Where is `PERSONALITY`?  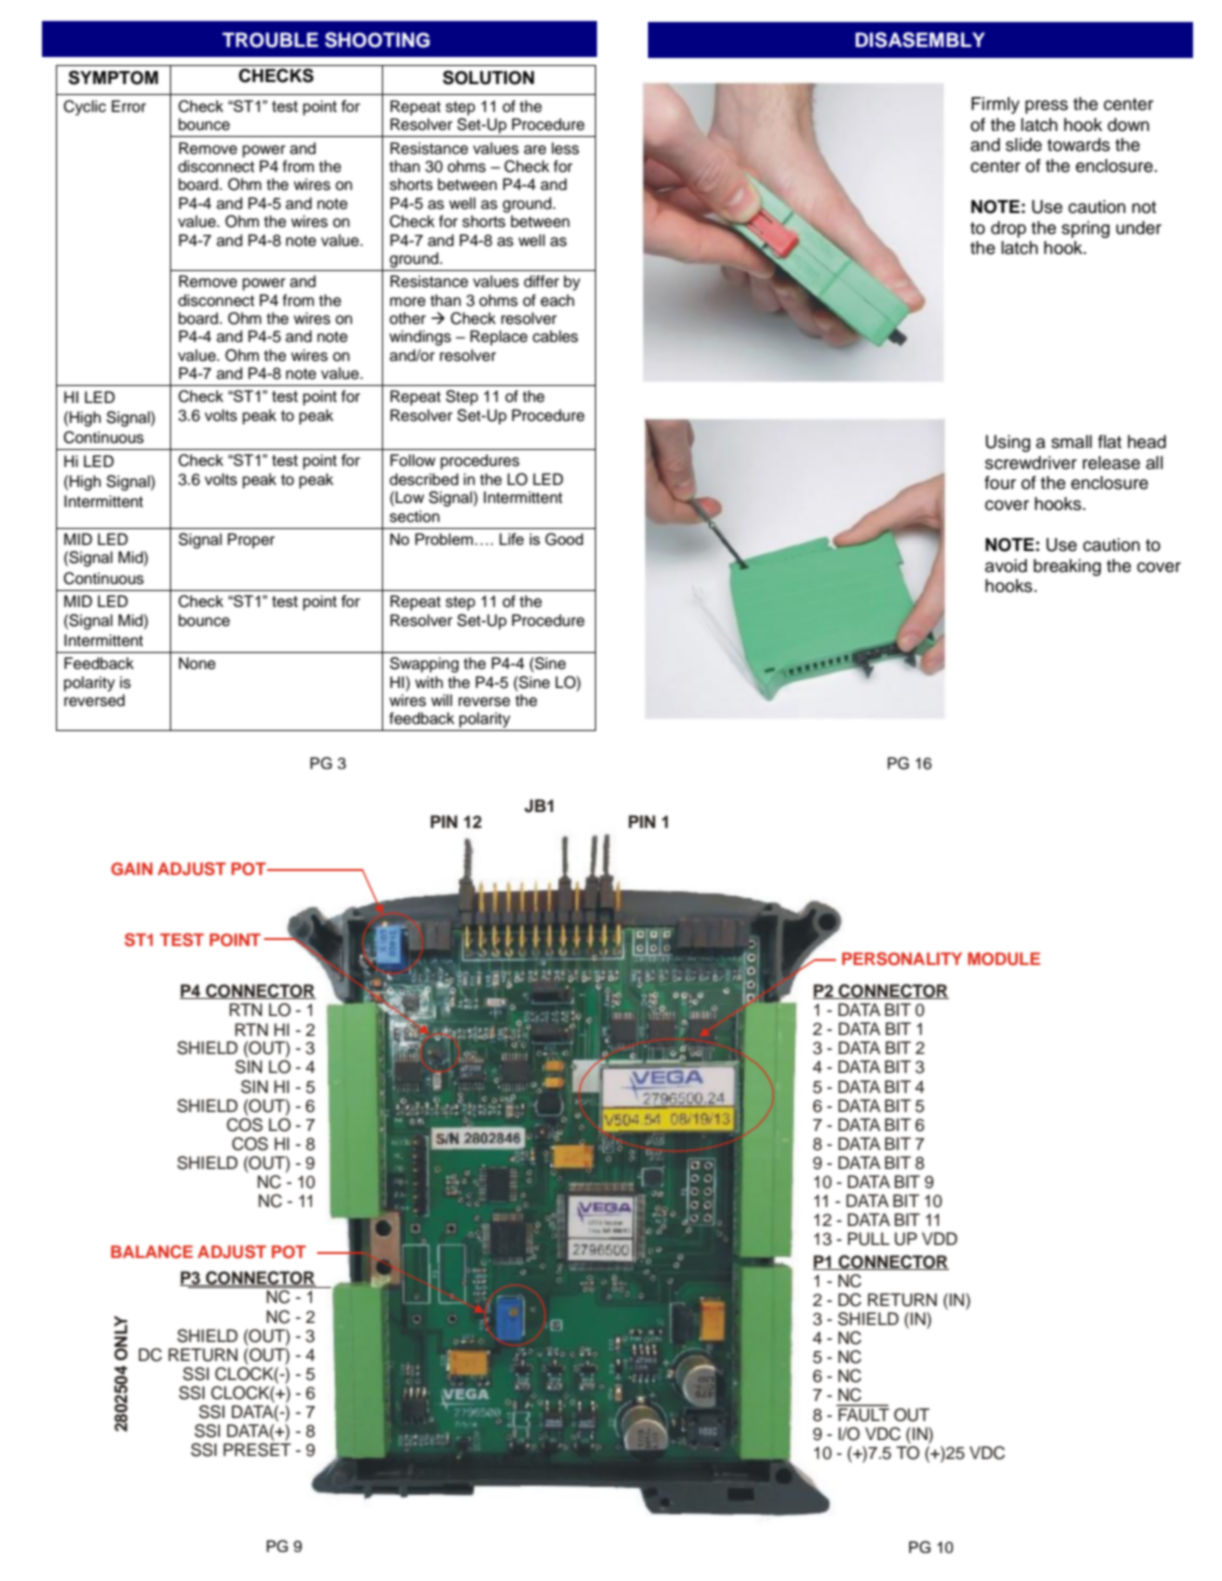 PERSONALITY is located at coordinates (902, 959).
